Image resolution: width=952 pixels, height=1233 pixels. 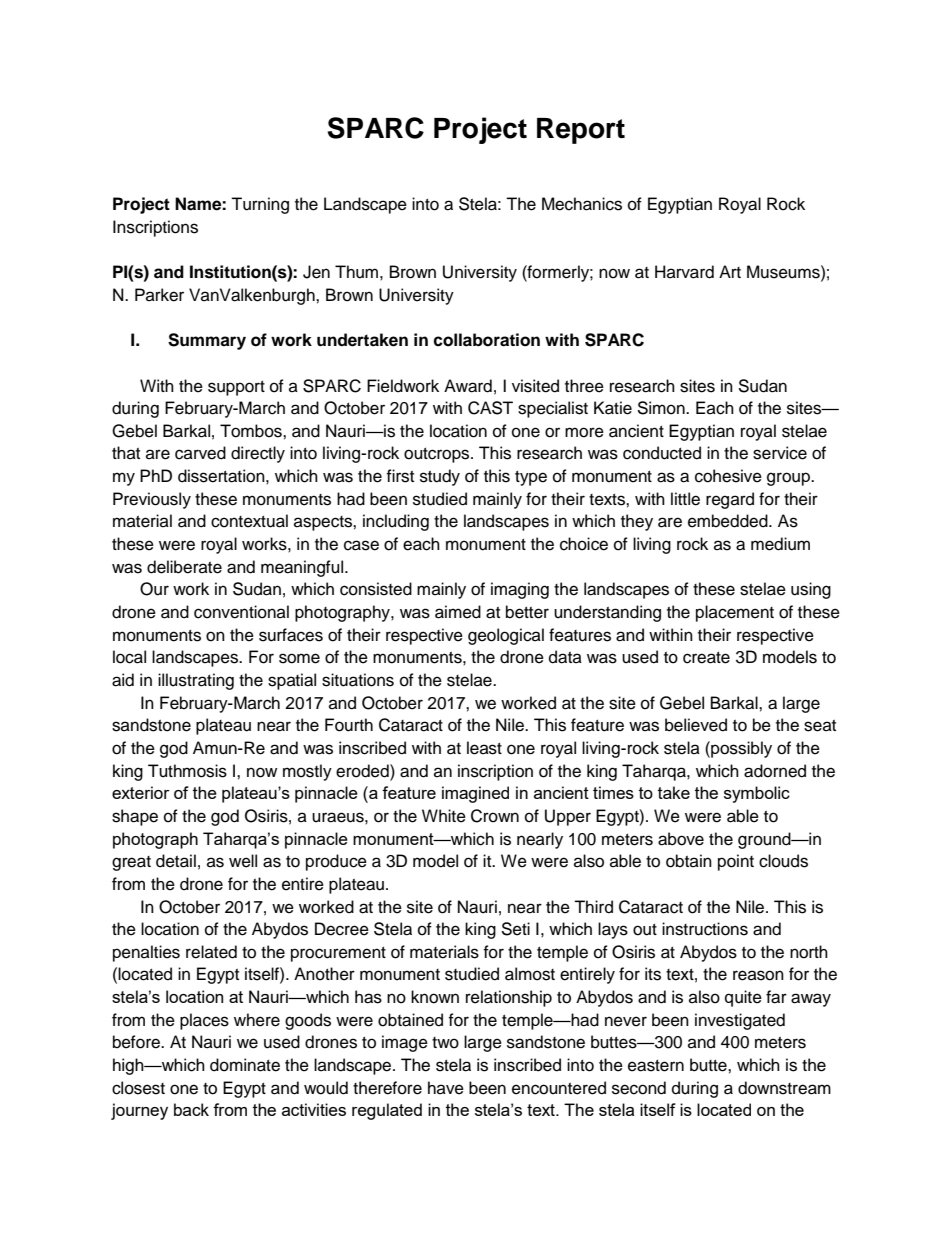 What do you see at coordinates (260, 205) in the screenshot?
I see `Turning` at bounding box center [260, 205].
